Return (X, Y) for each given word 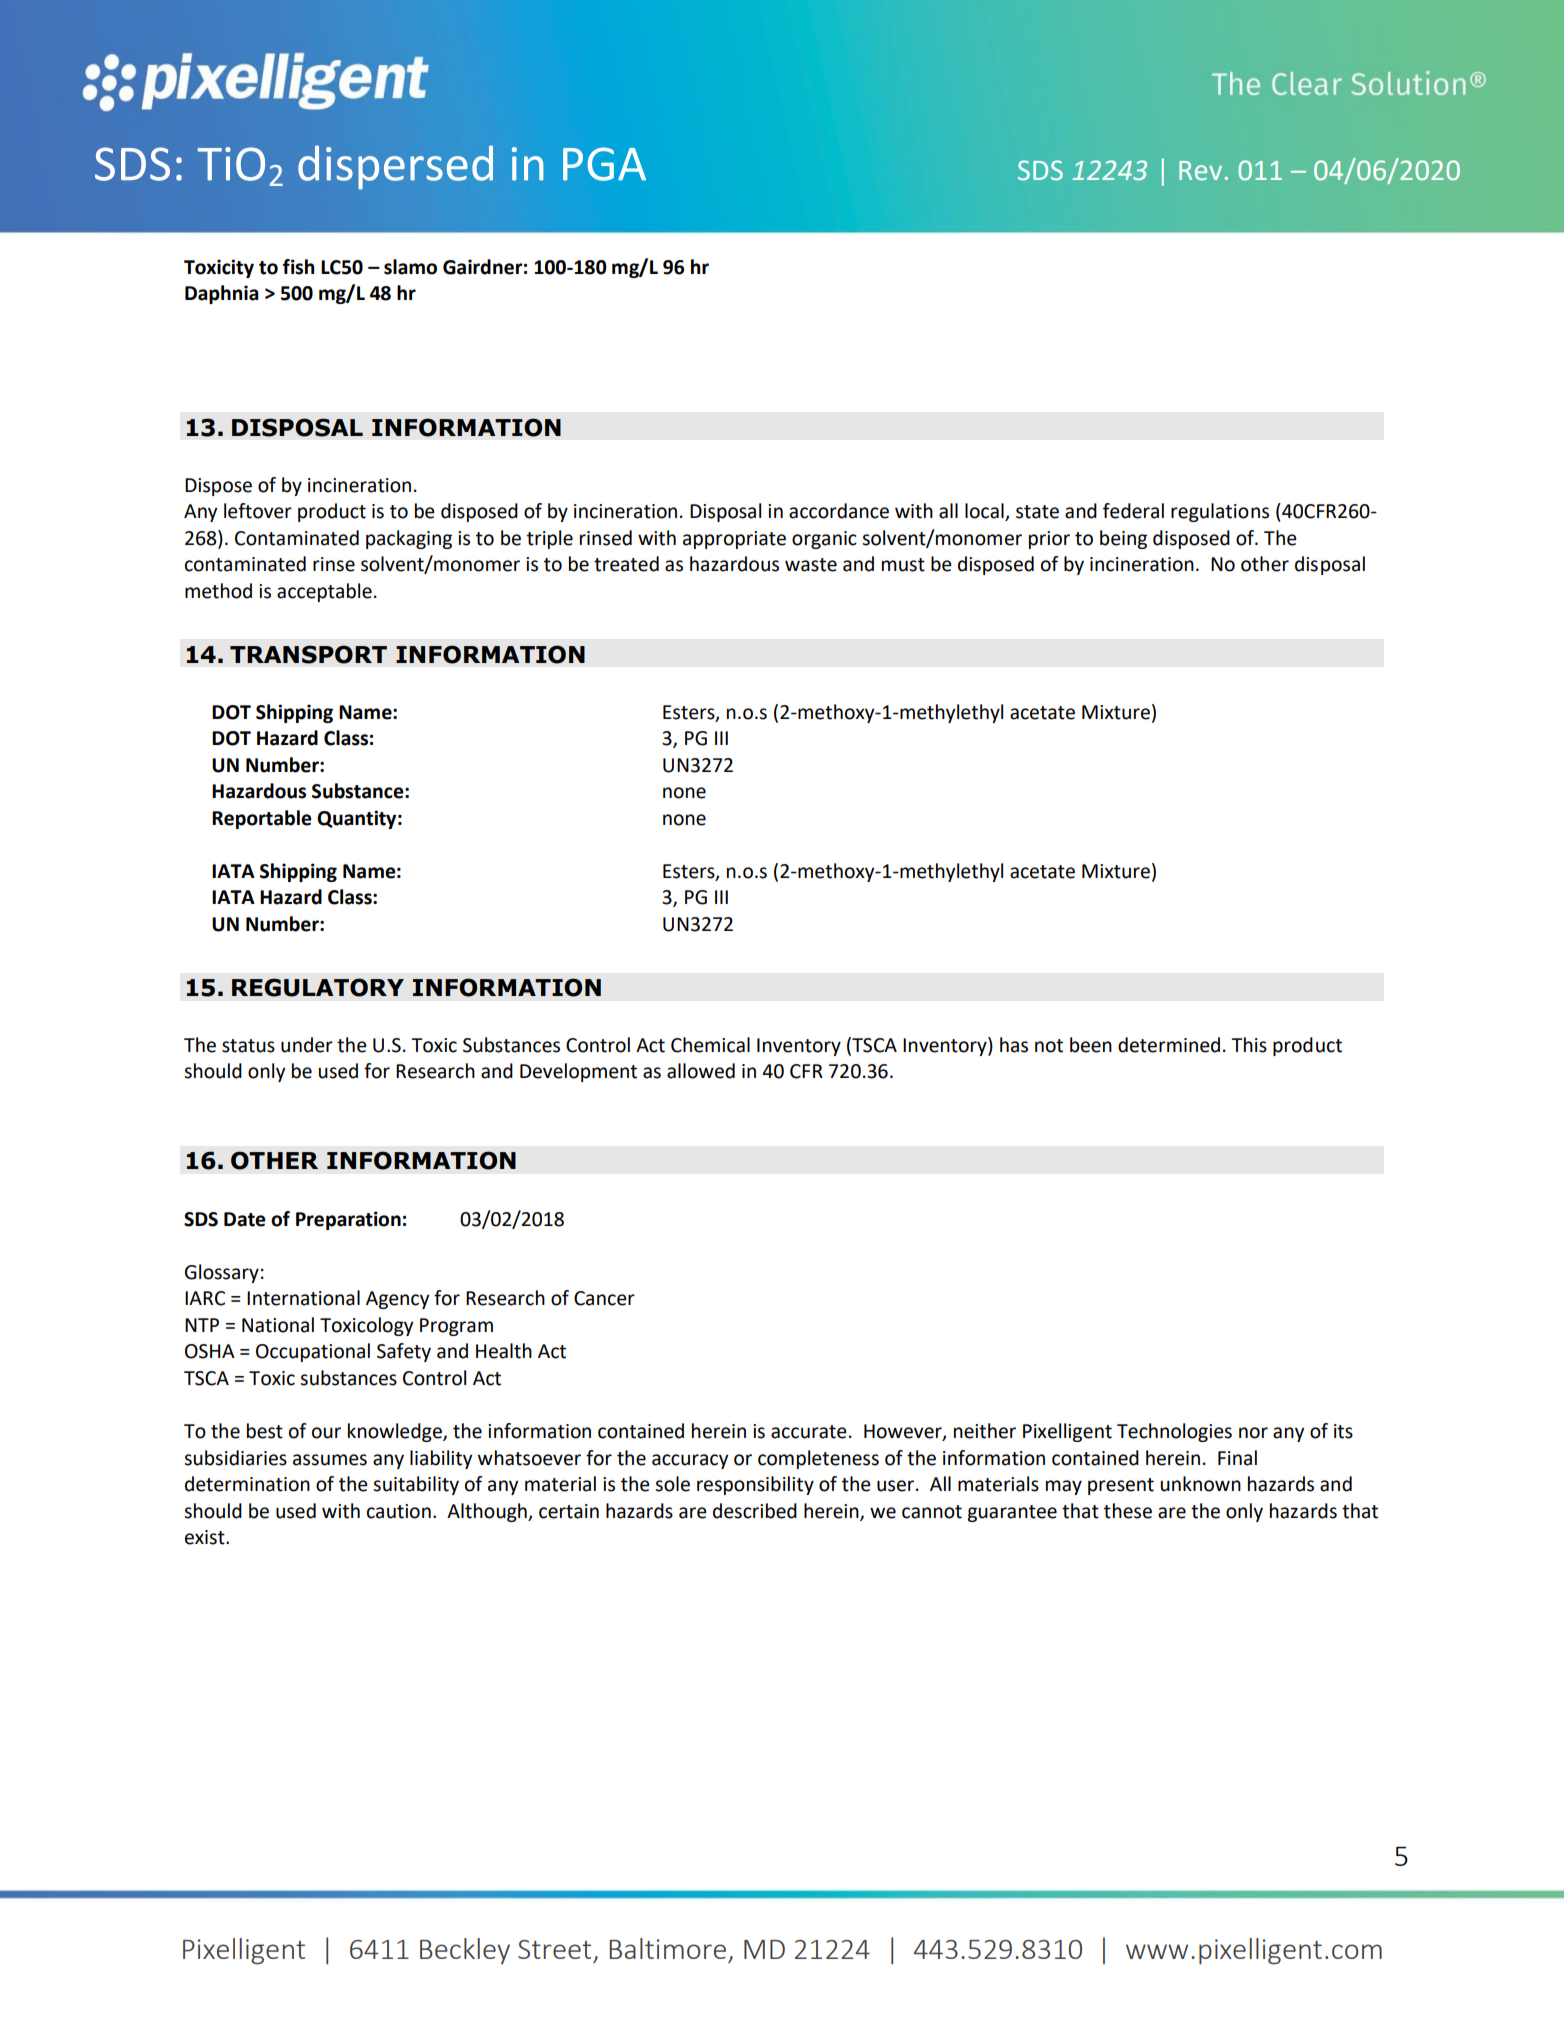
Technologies (1174, 1432)
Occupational (313, 1352)
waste (811, 565)
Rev (1200, 171)
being (1123, 539)
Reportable (262, 819)
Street (554, 1949)
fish (298, 267)
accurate (809, 1432)
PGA (604, 164)
